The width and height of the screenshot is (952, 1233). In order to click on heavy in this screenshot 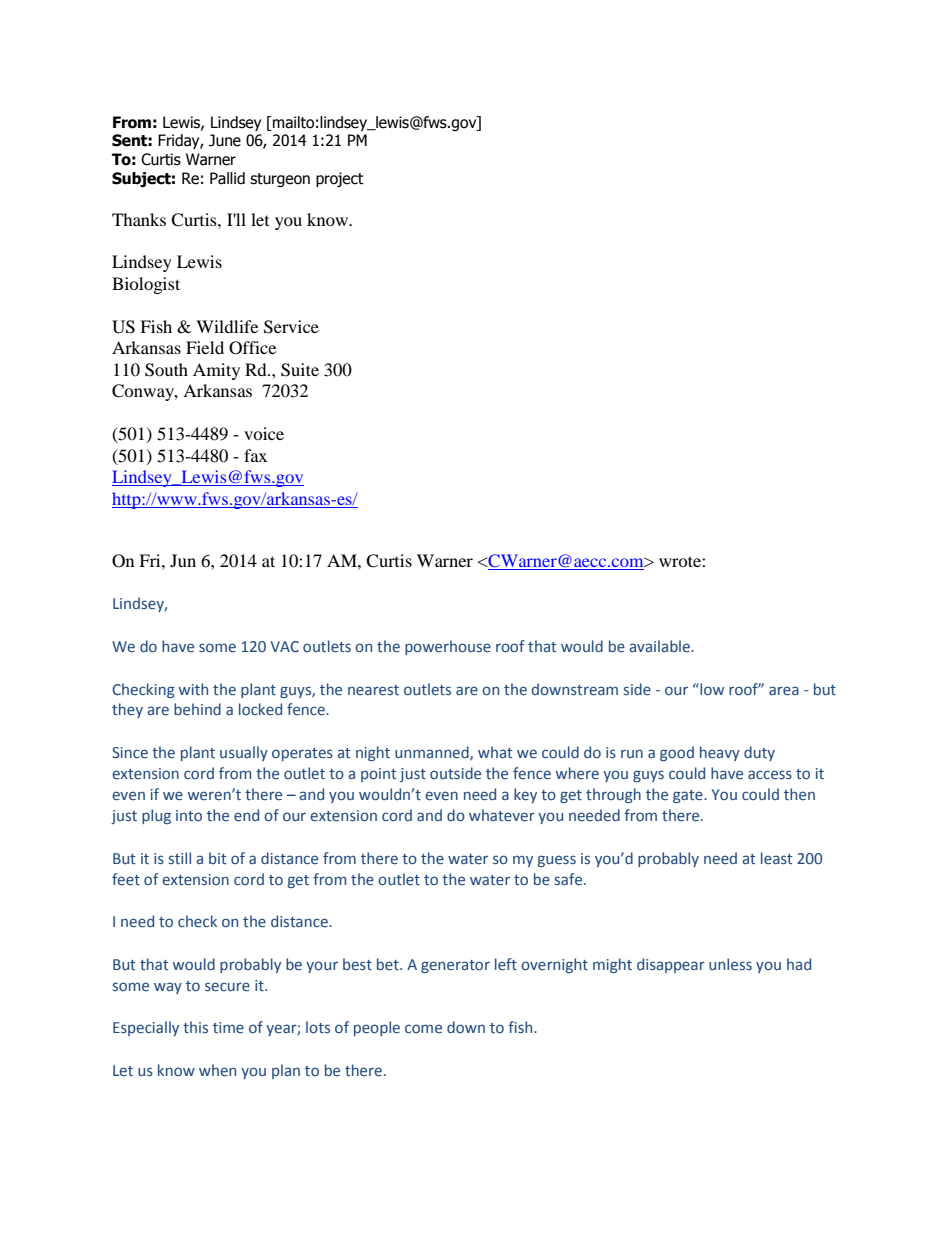, I will do `click(720, 753)`.
